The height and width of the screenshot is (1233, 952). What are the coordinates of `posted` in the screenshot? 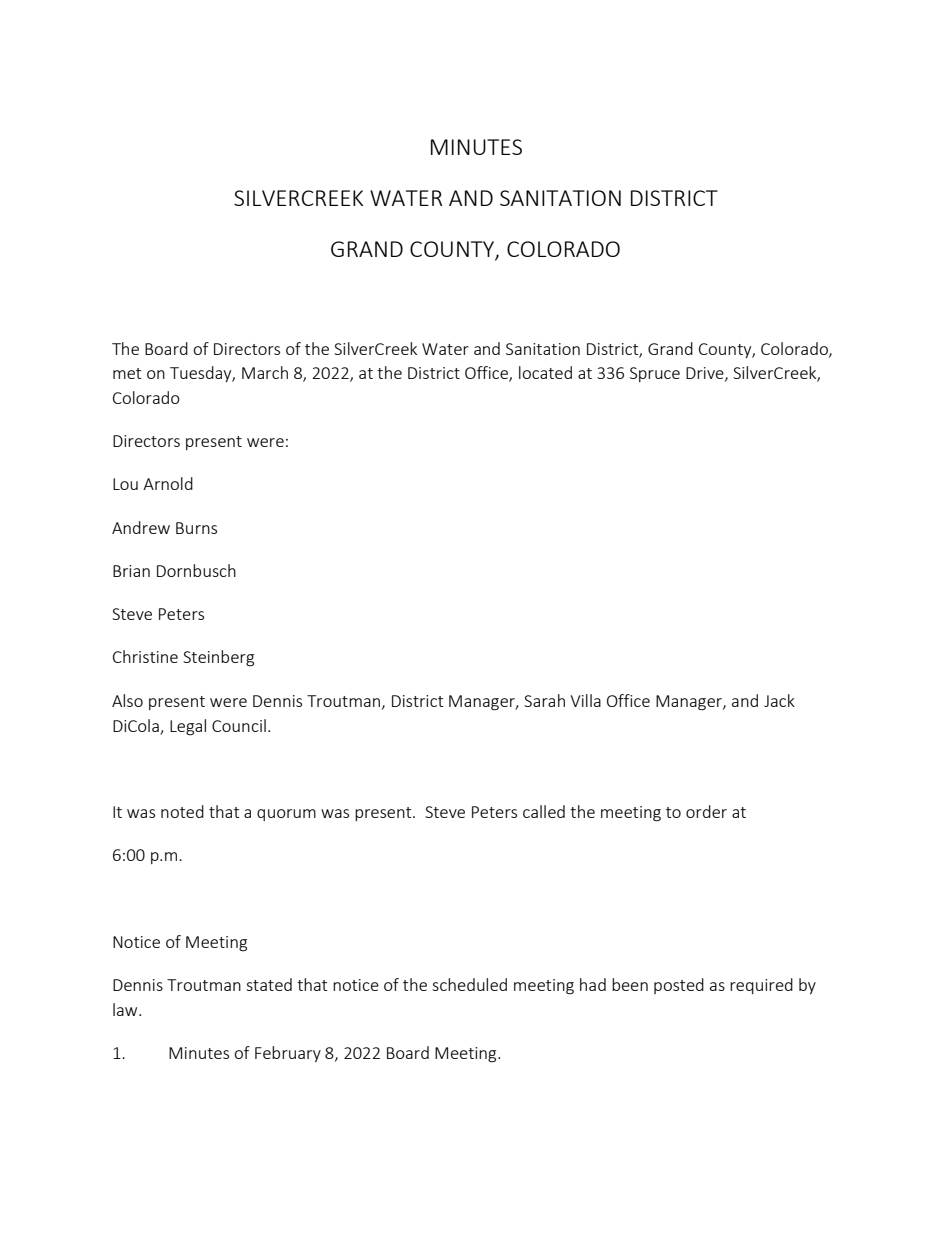 It's located at (679, 986).
